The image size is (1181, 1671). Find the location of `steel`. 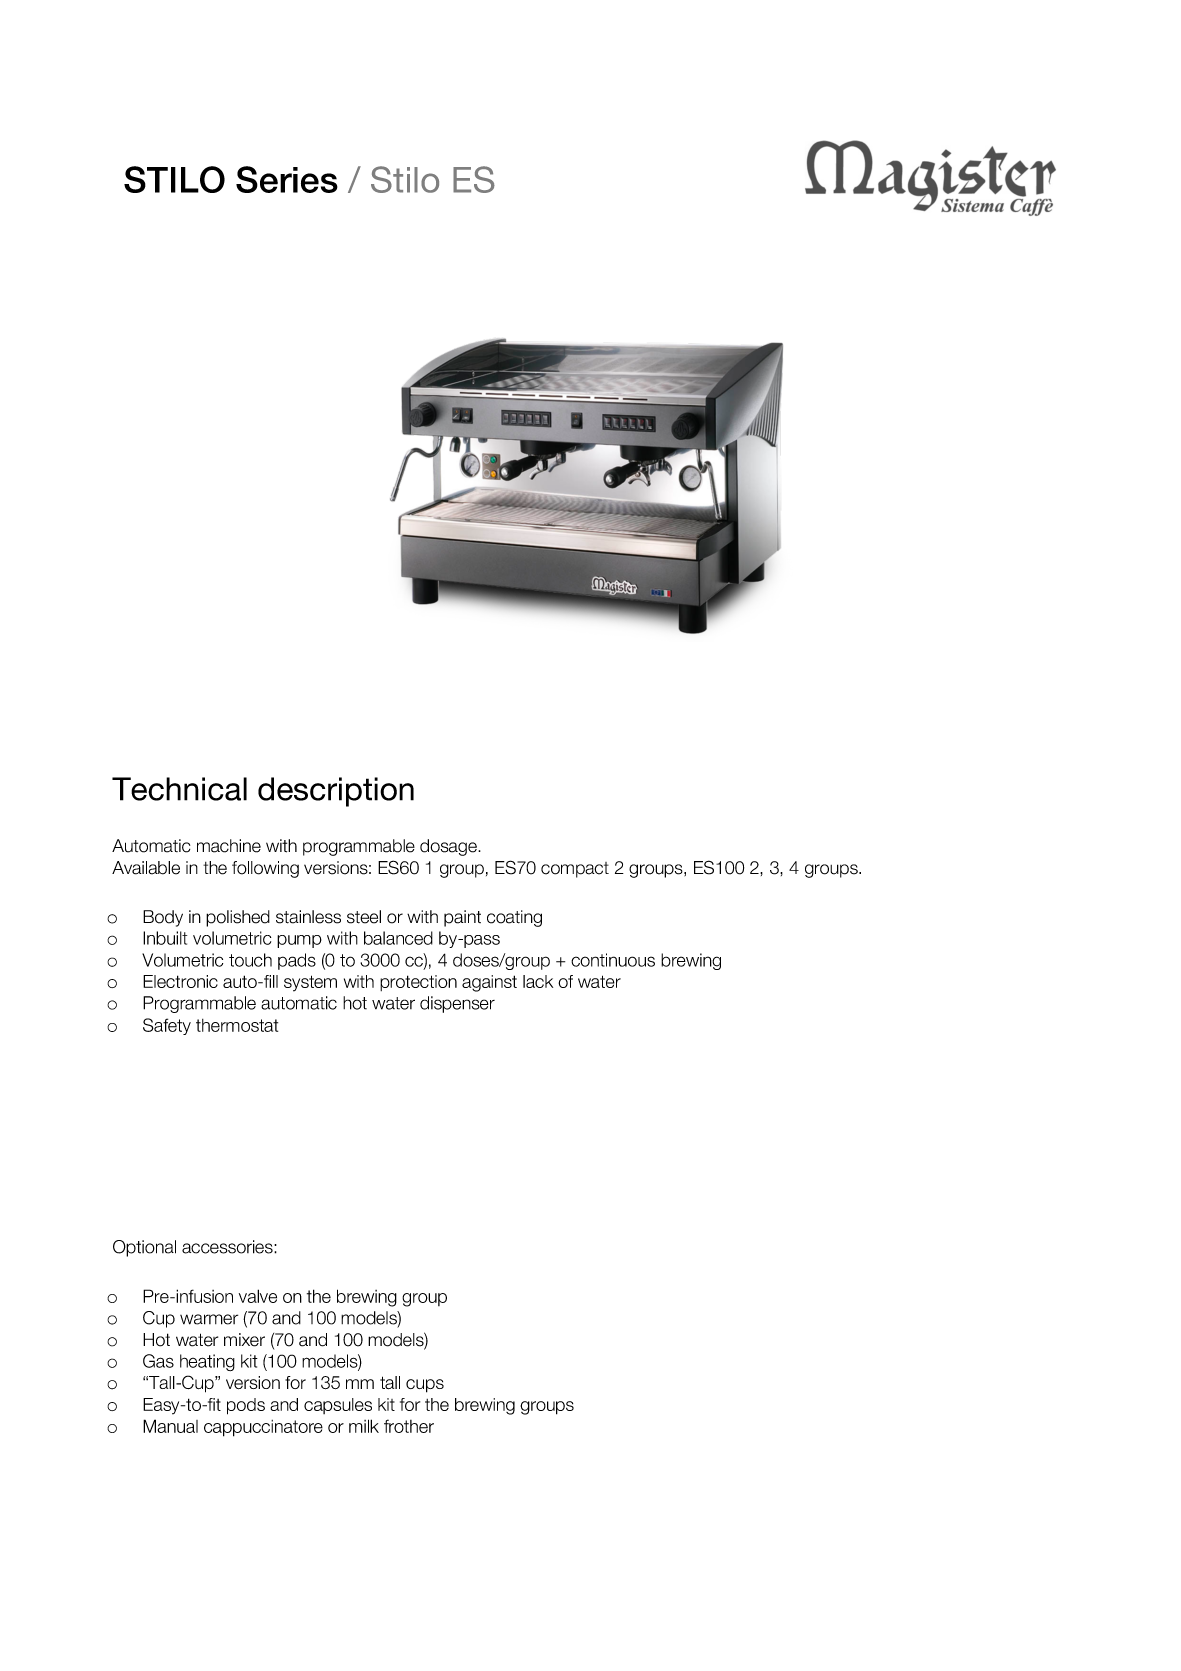

steel is located at coordinates (364, 917).
